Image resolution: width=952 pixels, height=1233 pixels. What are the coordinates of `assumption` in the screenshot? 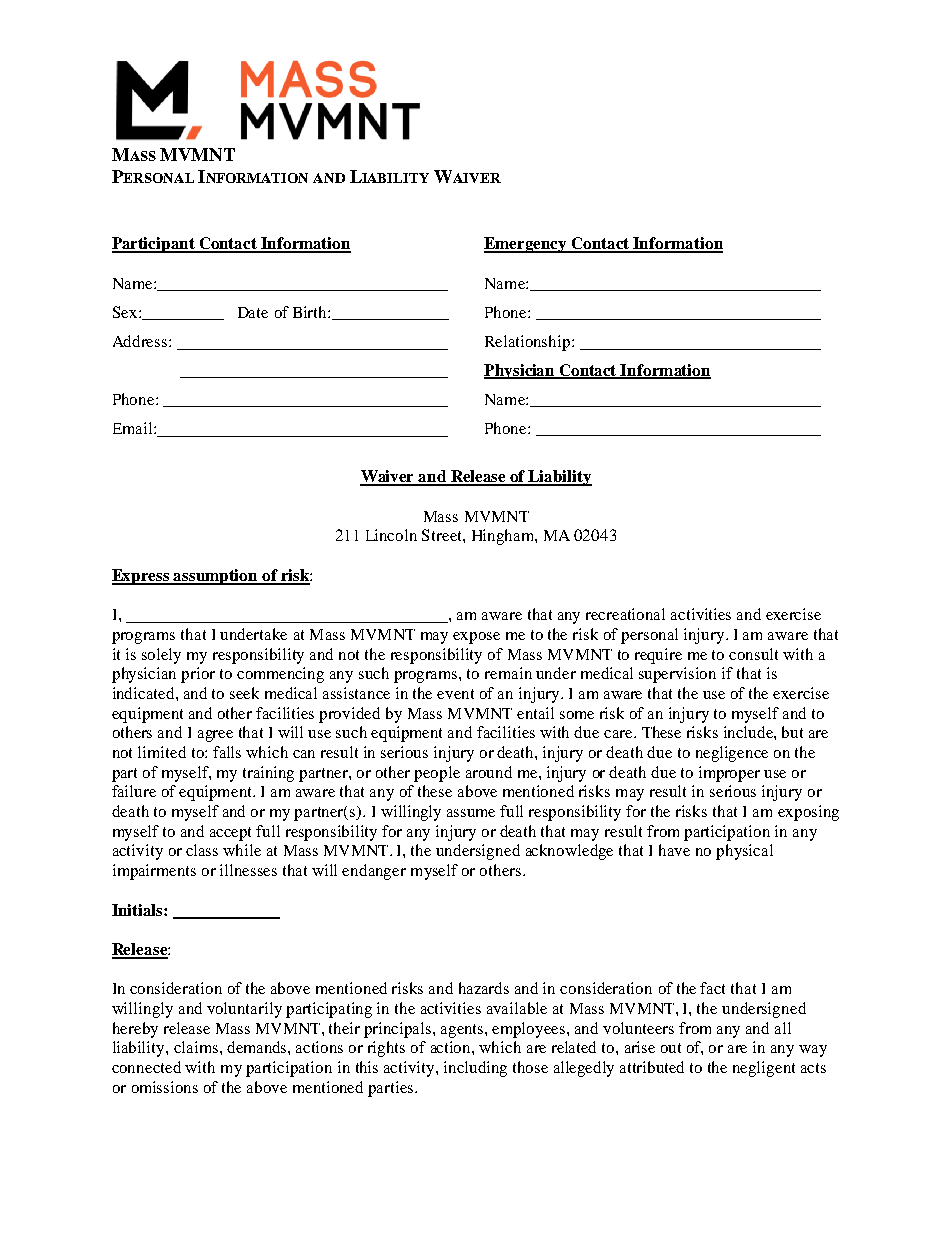 It's located at (216, 577).
